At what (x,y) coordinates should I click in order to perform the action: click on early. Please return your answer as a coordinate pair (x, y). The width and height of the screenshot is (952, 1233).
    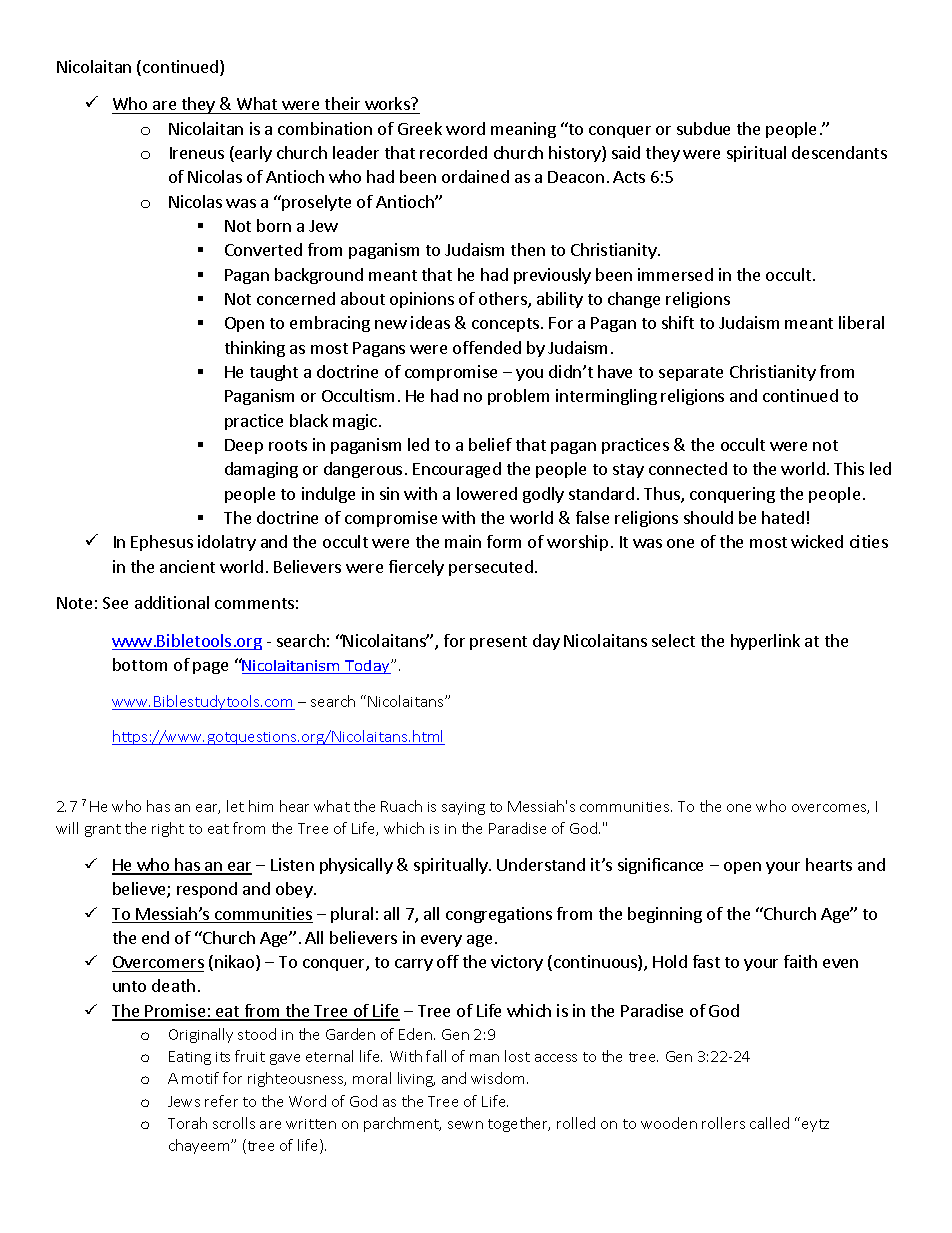
    Looking at the image, I should click on (252, 154).
